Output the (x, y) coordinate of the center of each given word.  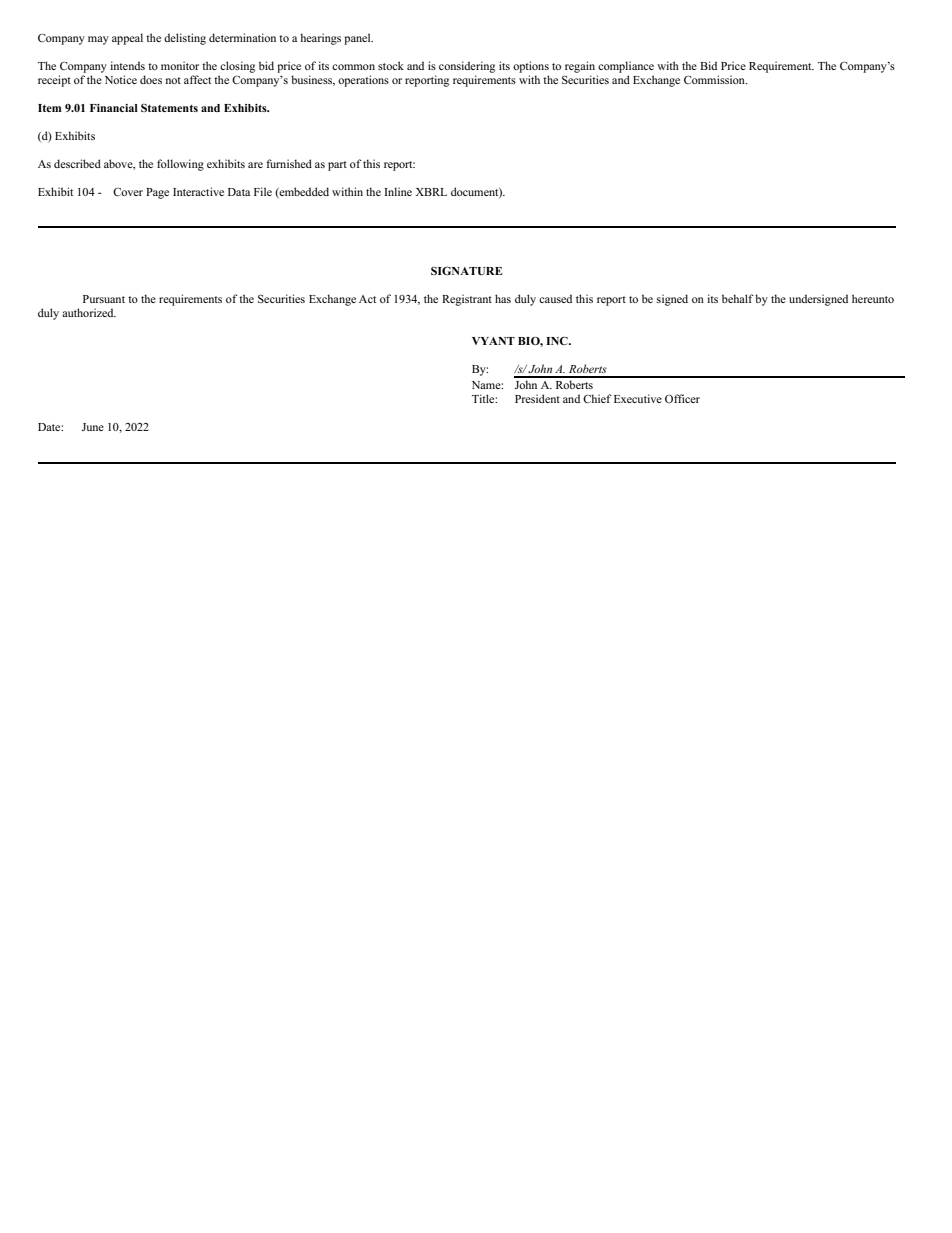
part (337, 166)
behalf (738, 298)
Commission (715, 79)
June (93, 427)
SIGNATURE (466, 271)
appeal (127, 39)
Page (157, 193)
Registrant (467, 300)
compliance (626, 67)
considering (467, 67)
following (180, 165)
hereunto (873, 298)
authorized (89, 312)
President (537, 398)
